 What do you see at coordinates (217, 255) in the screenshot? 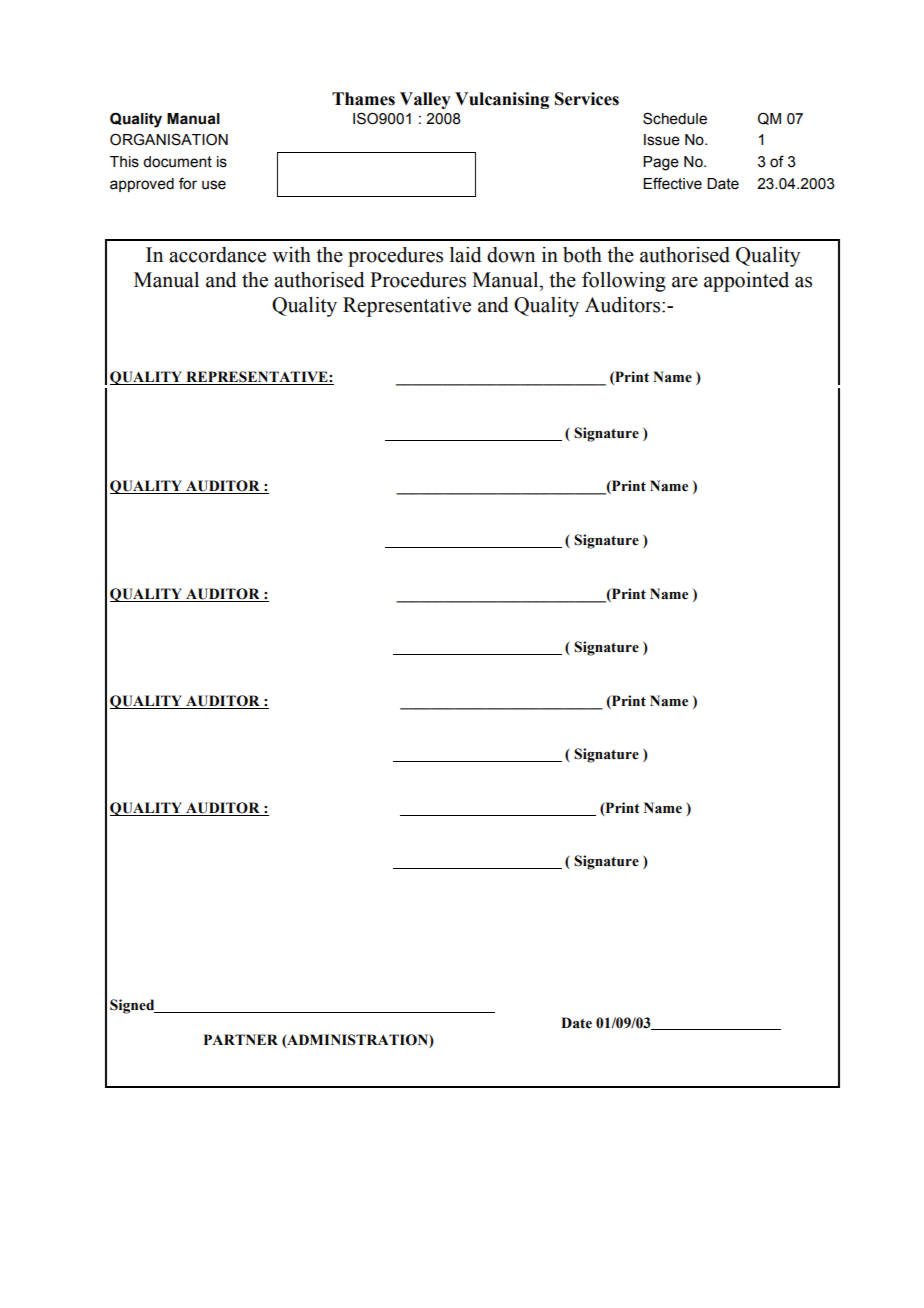
I see `accordance` at bounding box center [217, 255].
